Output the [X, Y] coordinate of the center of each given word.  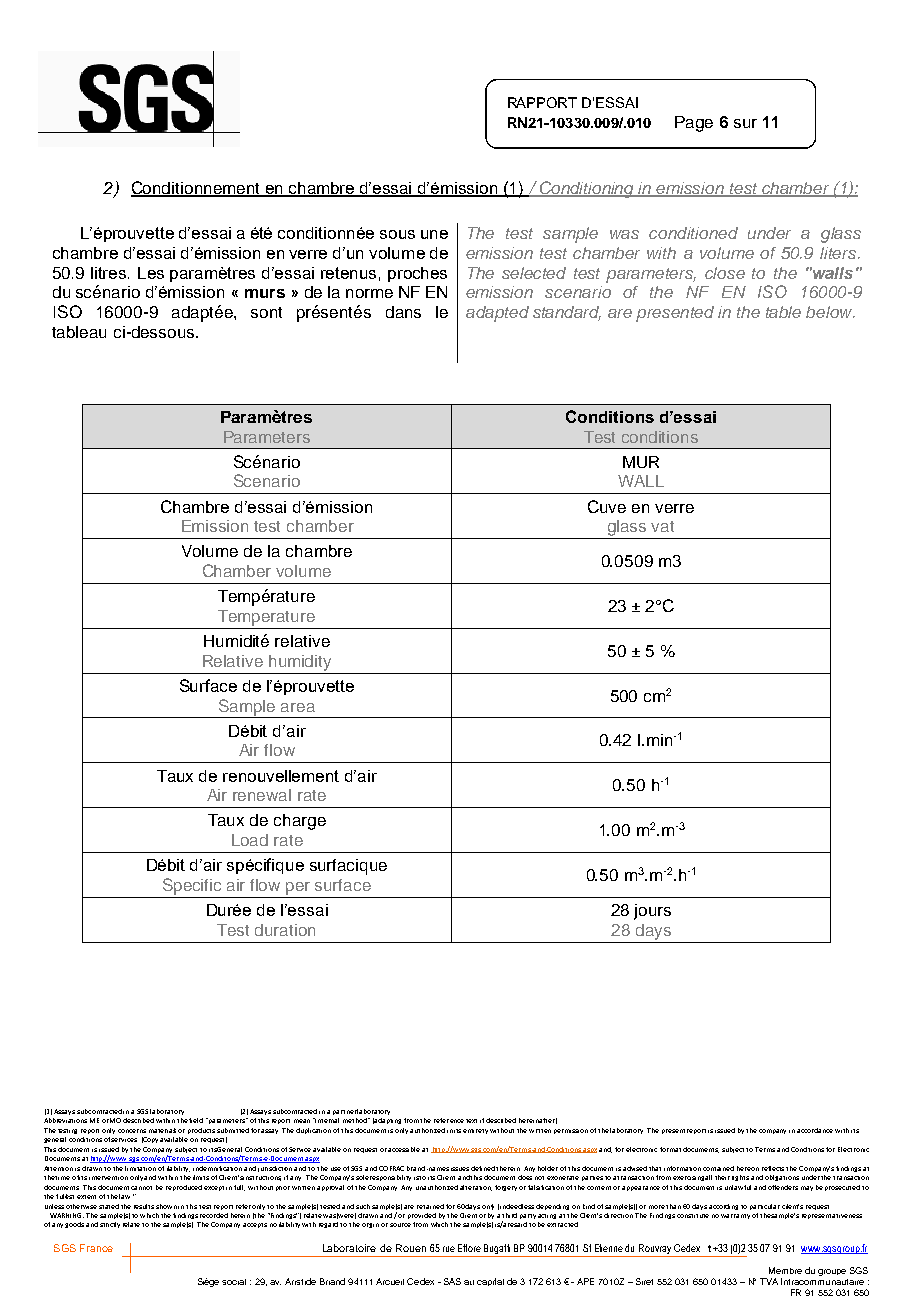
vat [662, 526]
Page [694, 124]
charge [300, 822]
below [830, 312]
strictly [110, 1225]
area [298, 707]
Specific [192, 886]
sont [266, 312]
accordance [815, 1130]
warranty [735, 1216]
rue [449, 1249]
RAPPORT [542, 102]
